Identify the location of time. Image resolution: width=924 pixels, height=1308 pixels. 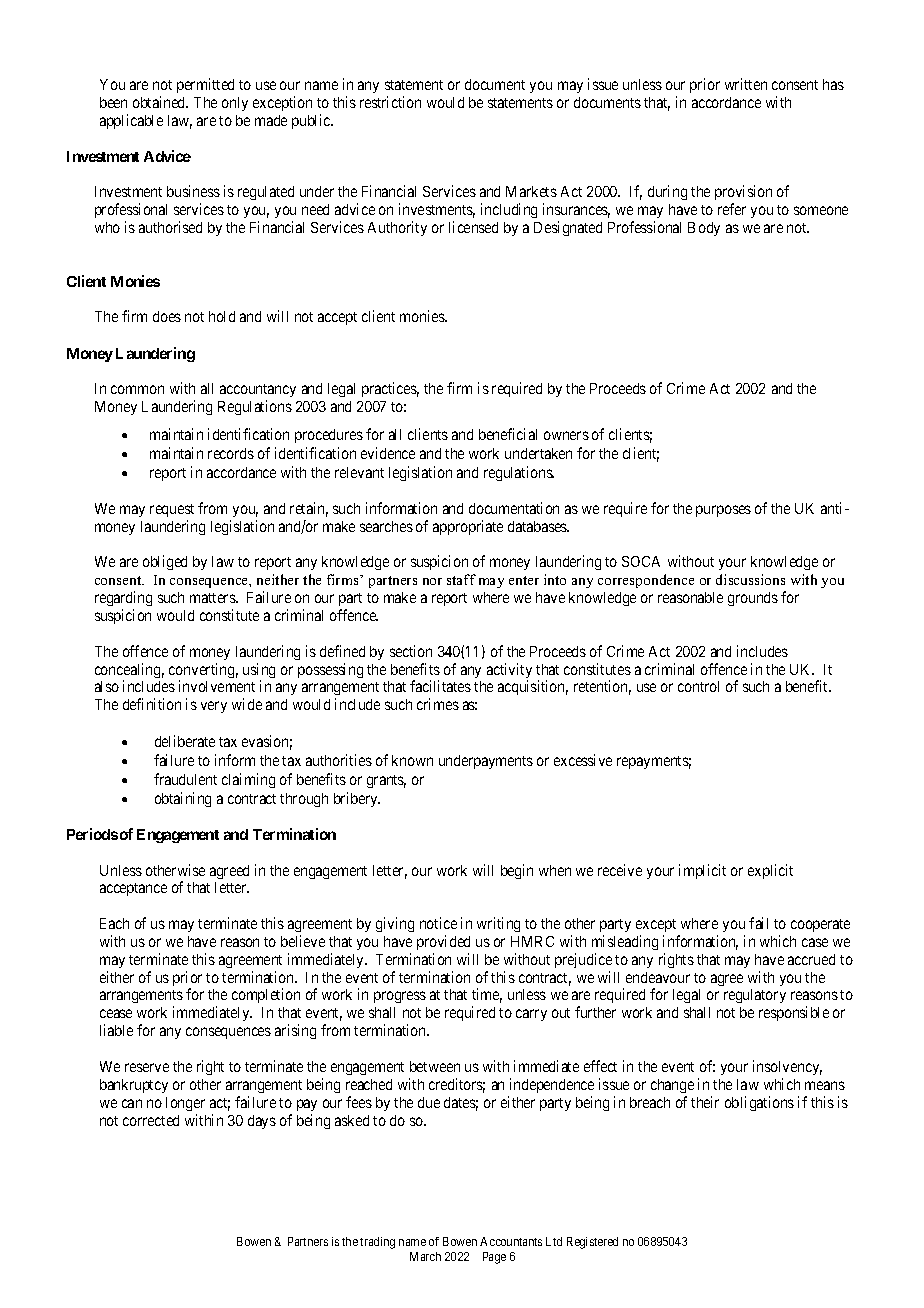
(487, 995).
